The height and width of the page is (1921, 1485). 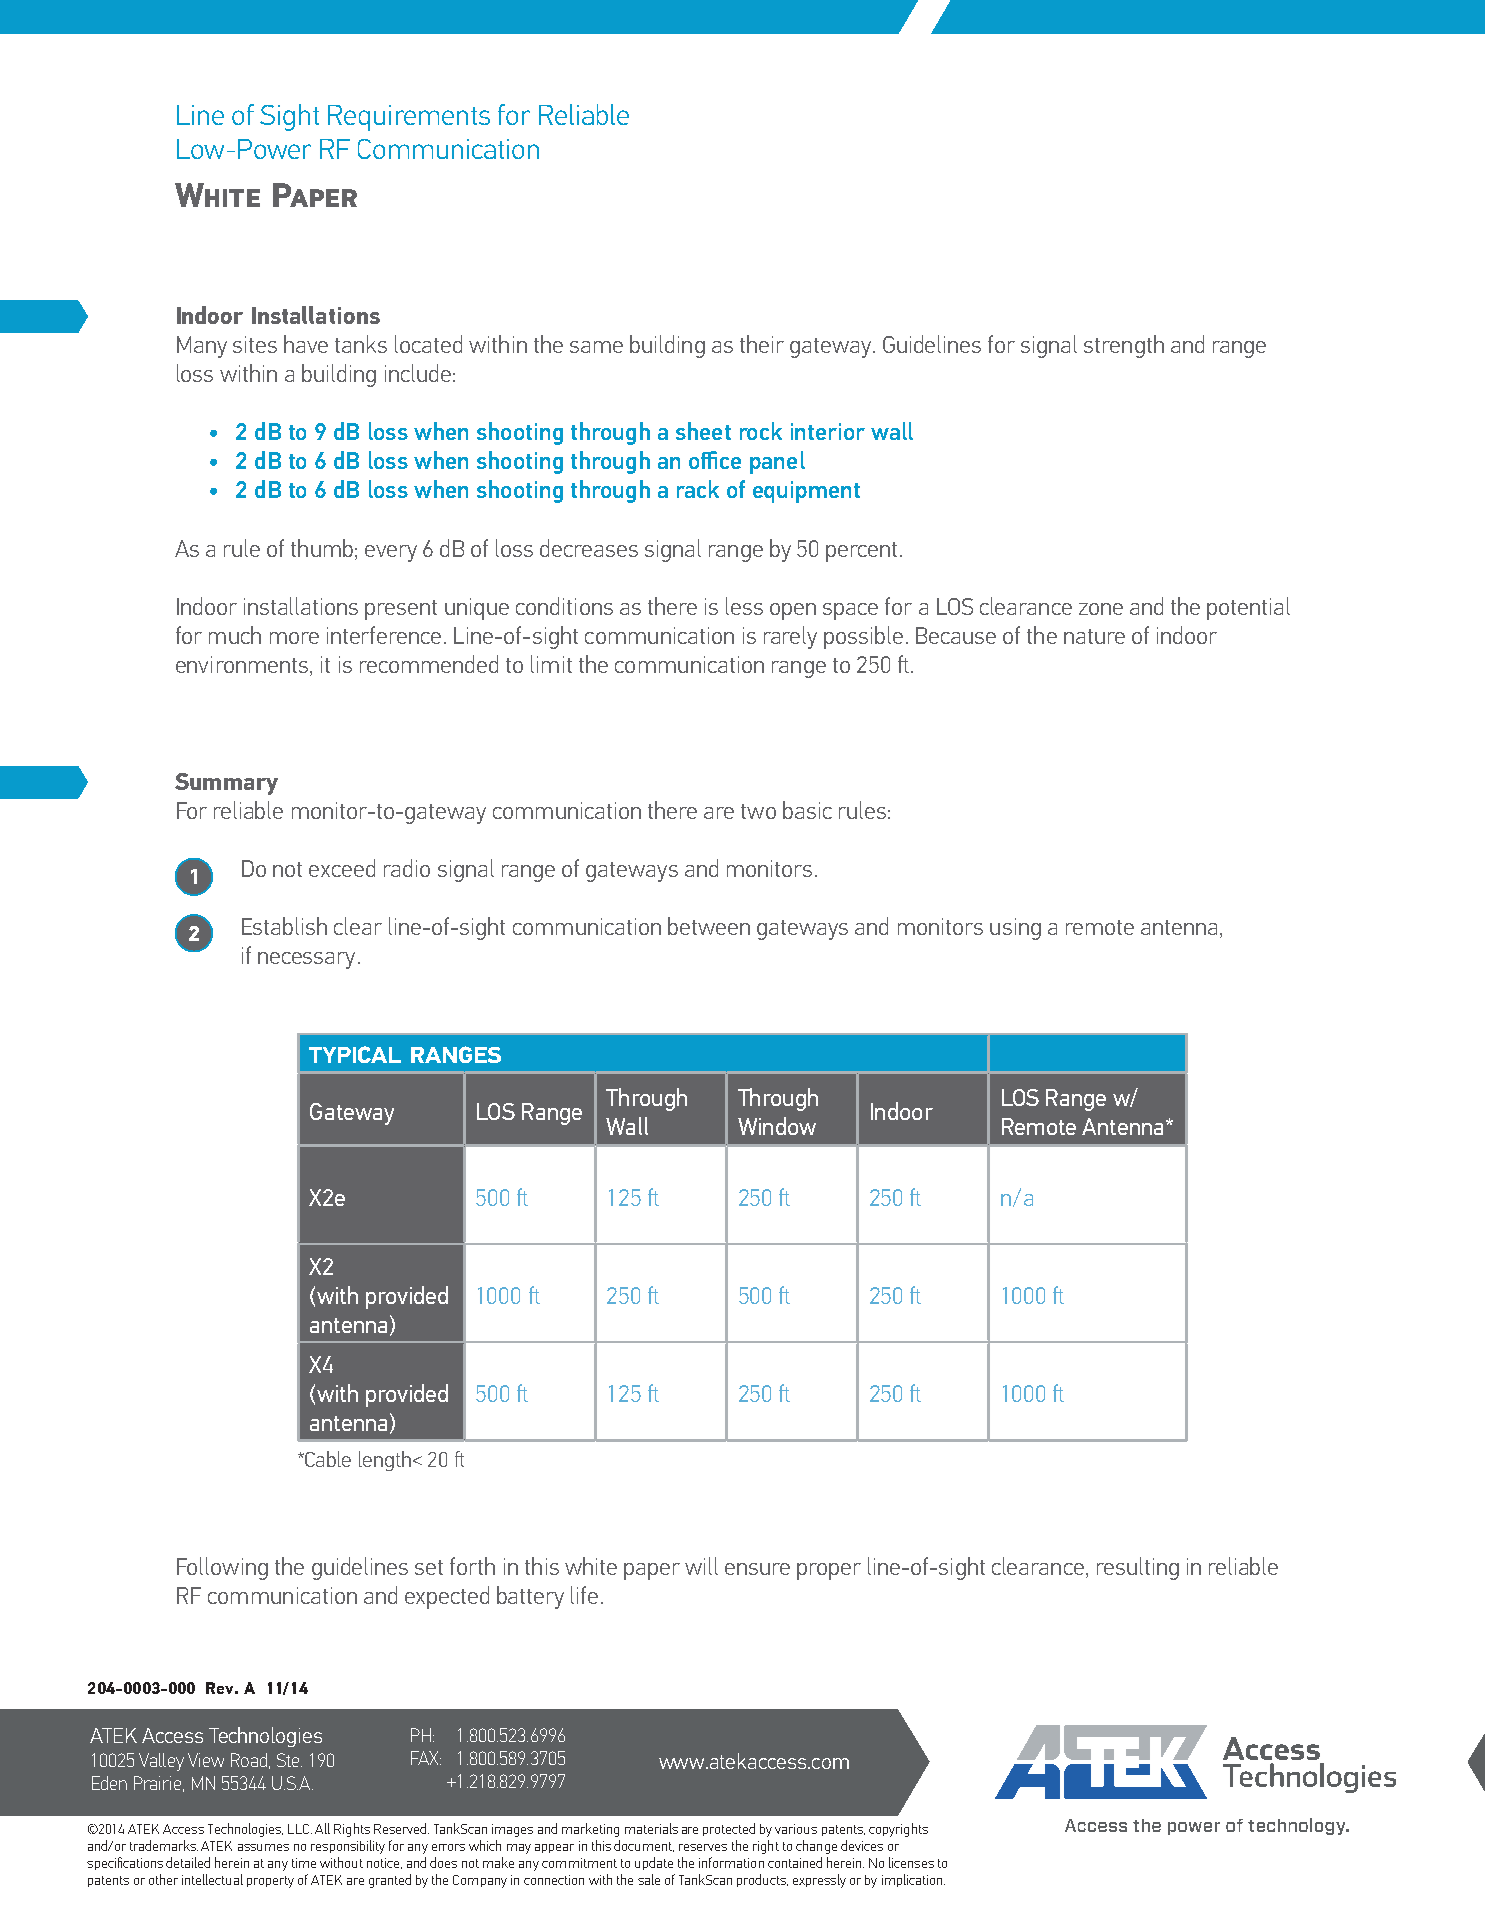 What do you see at coordinates (243, 666) in the page?
I see `environments` at bounding box center [243, 666].
